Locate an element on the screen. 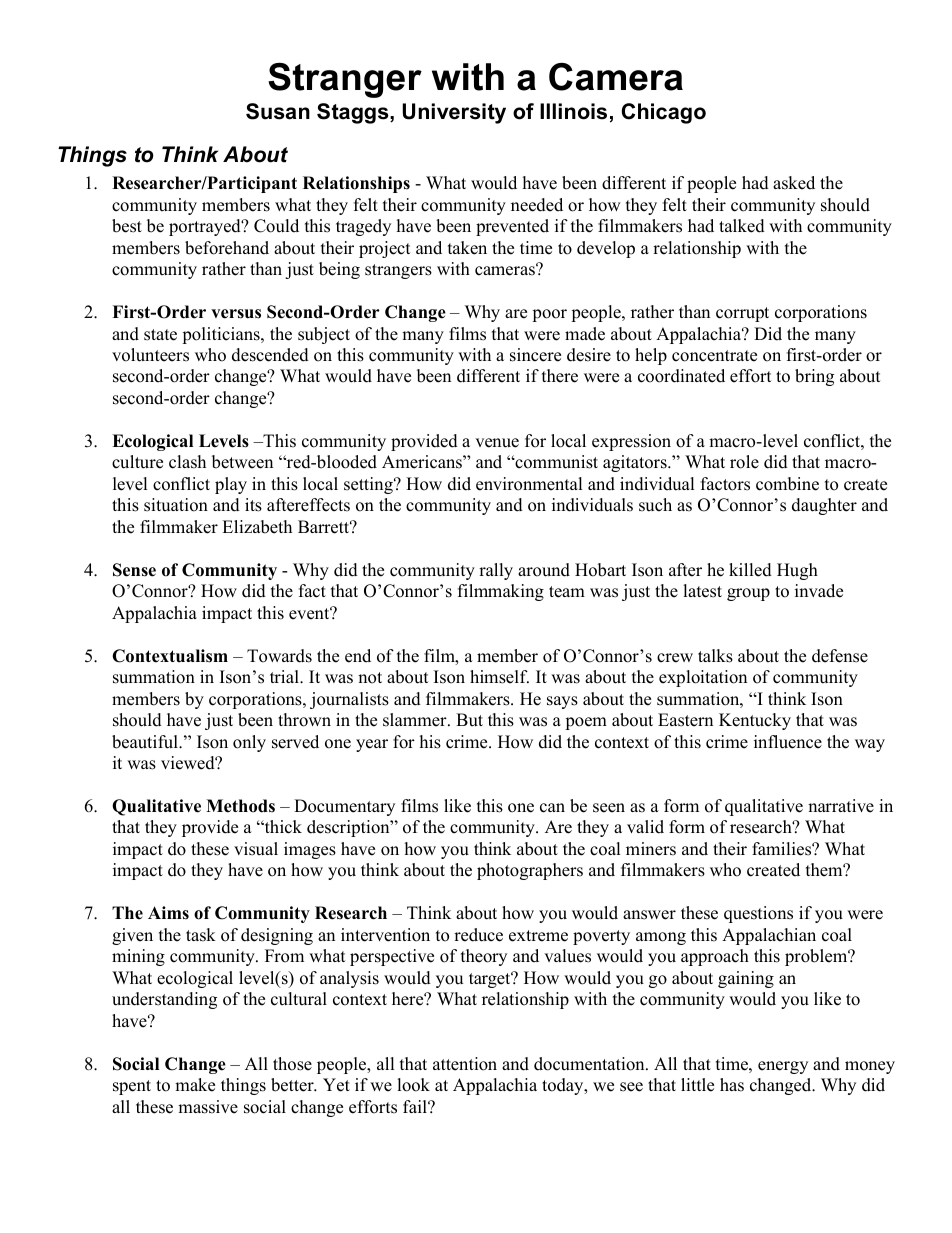  asked is located at coordinates (794, 183).
